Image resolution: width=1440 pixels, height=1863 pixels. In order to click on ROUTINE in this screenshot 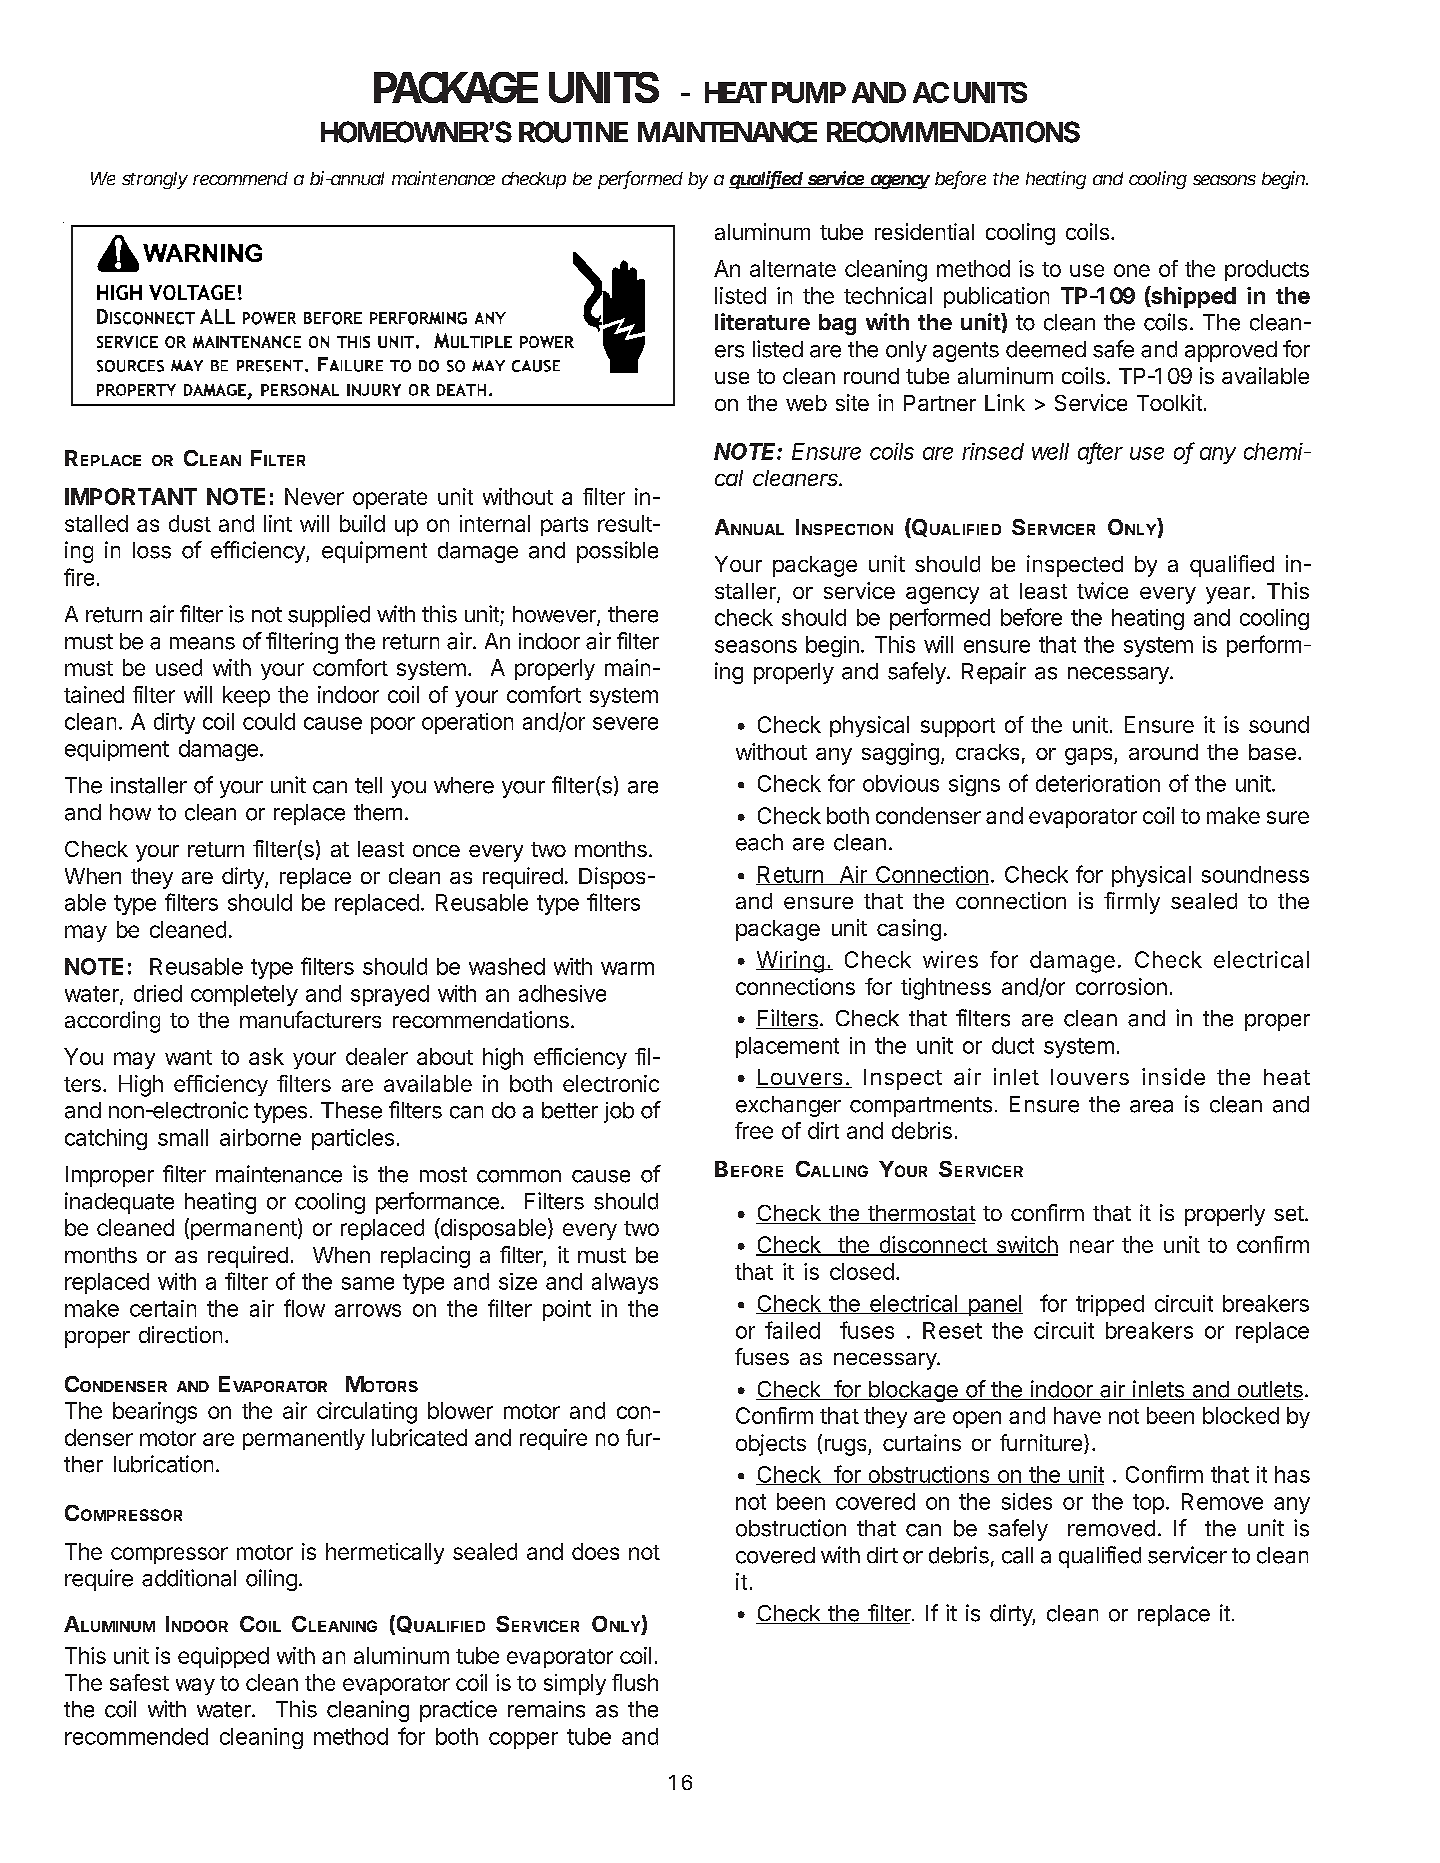, I will do `click(573, 132)`.
